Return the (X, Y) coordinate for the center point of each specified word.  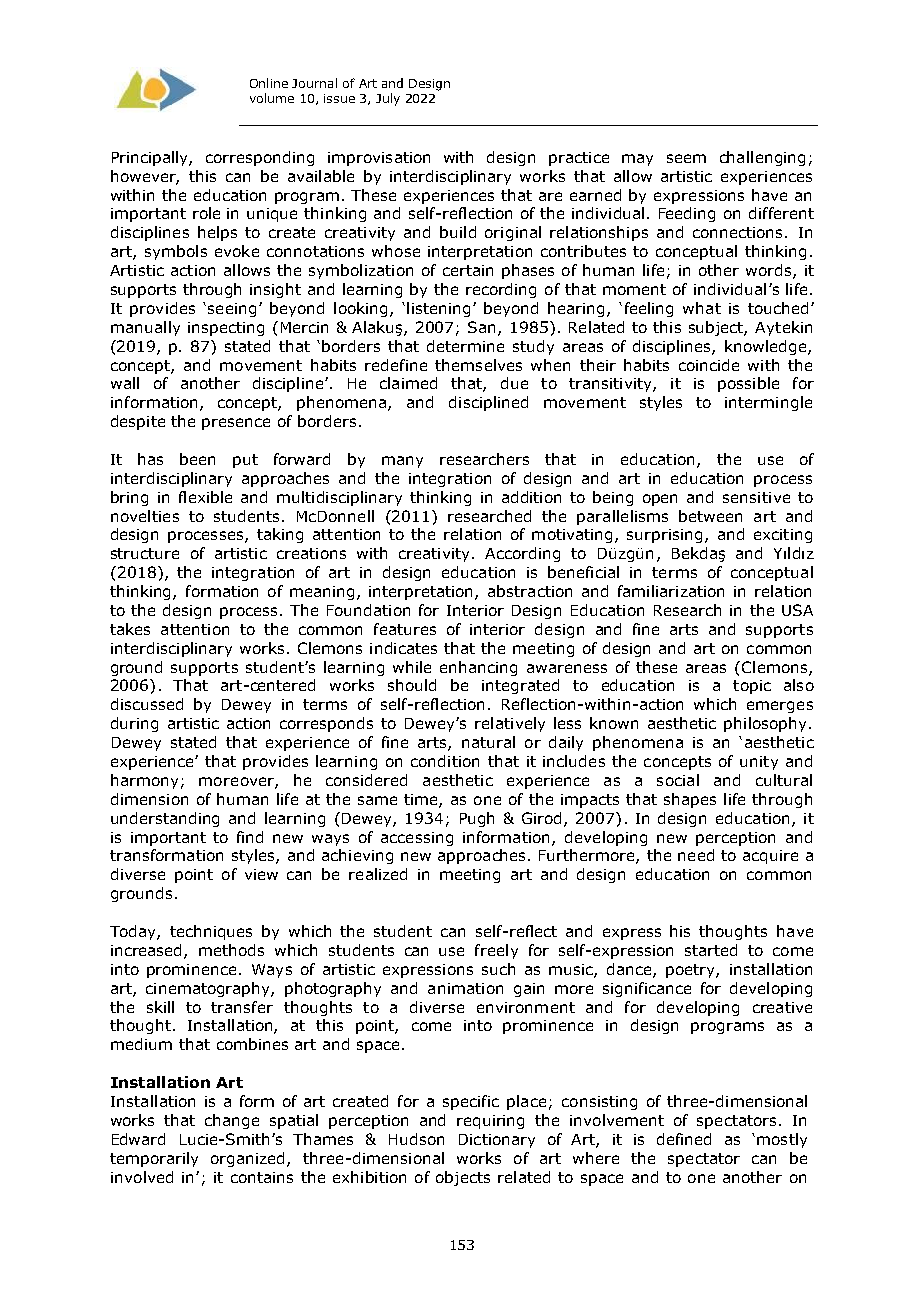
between (710, 516)
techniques (211, 932)
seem (686, 158)
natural (488, 742)
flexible (205, 497)
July (388, 99)
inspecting (226, 329)
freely (496, 951)
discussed (147, 704)
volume (272, 98)
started (711, 950)
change (232, 1121)
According (522, 554)
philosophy (767, 724)
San (483, 328)
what (702, 308)
